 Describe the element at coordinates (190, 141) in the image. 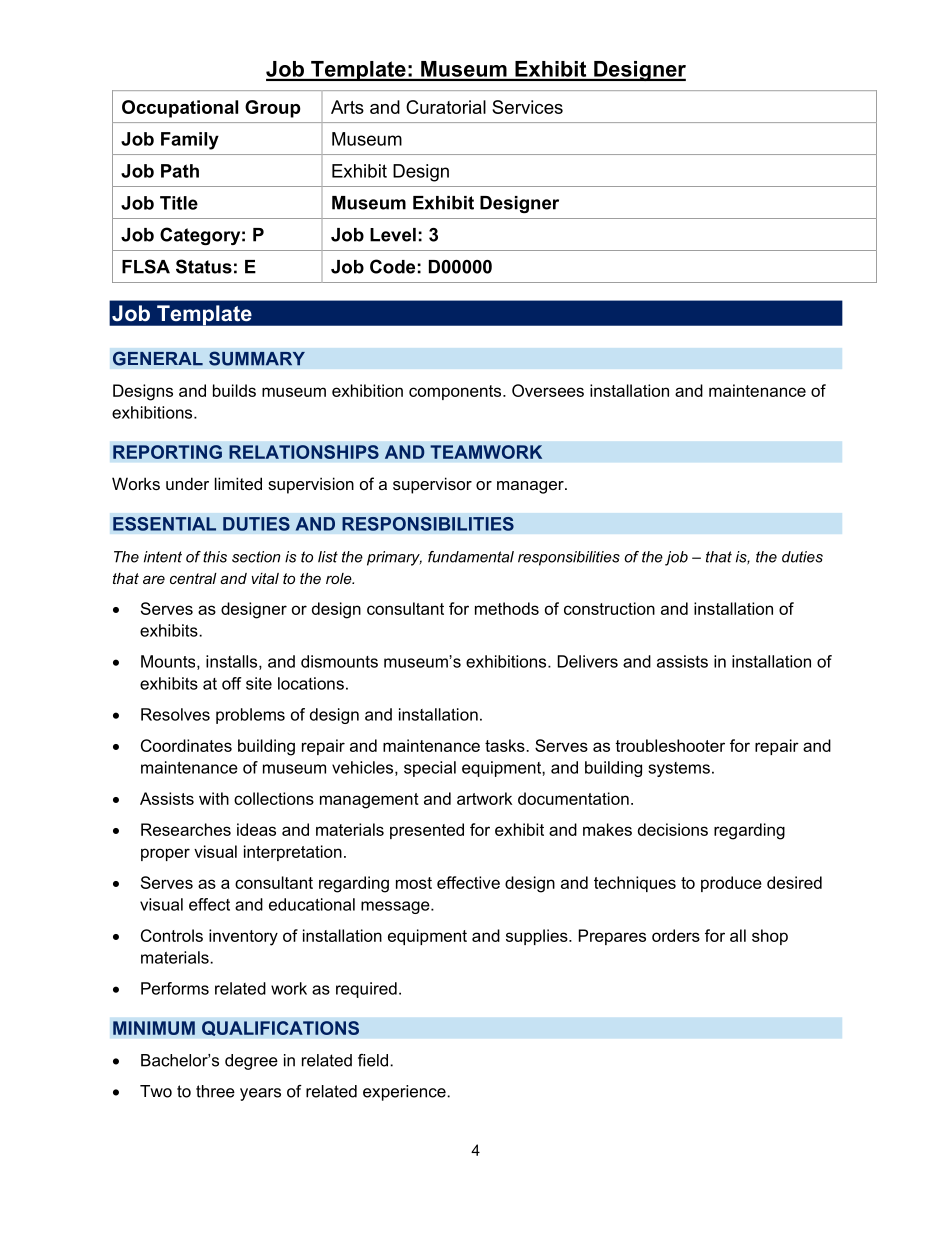

I see `Family` at that location.
